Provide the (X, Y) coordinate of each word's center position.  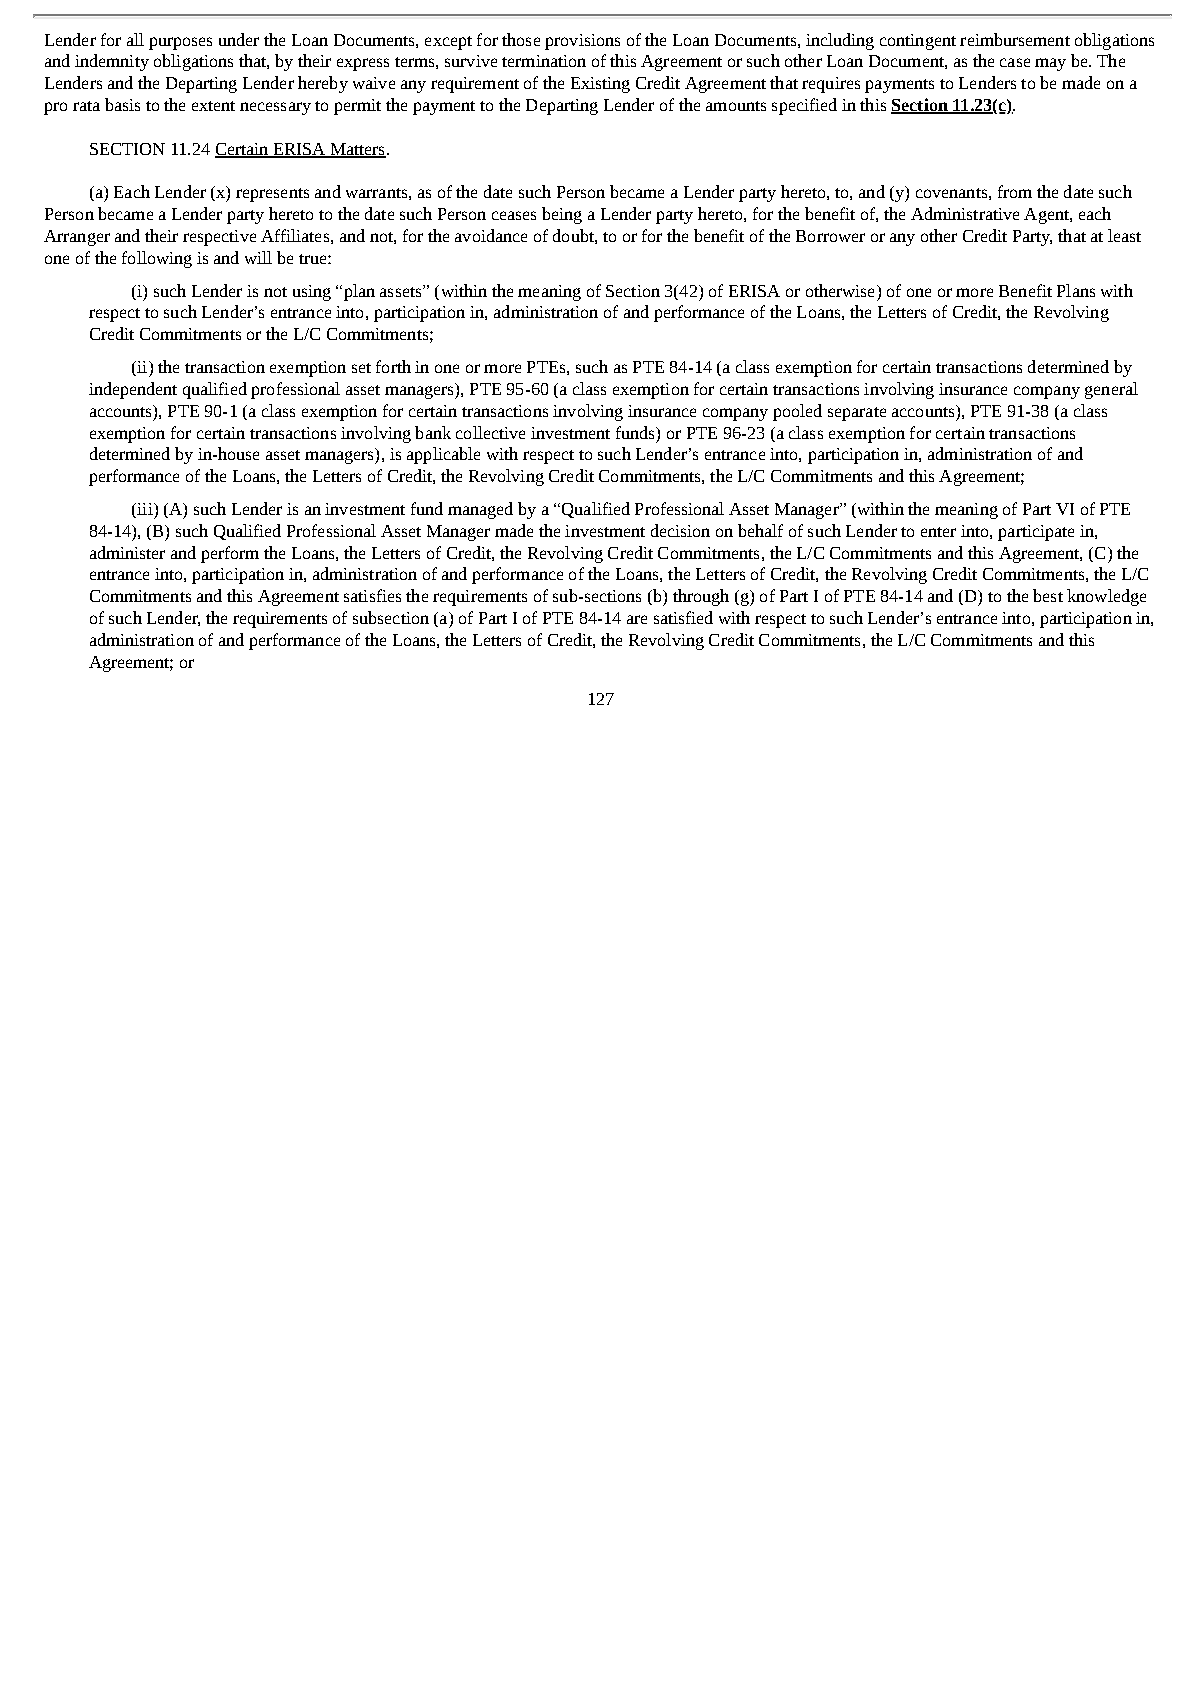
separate (857, 414)
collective (490, 432)
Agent (1047, 216)
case (1015, 62)
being (562, 215)
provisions (582, 42)
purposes (180, 43)
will (258, 257)
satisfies (372, 595)
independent (133, 390)
